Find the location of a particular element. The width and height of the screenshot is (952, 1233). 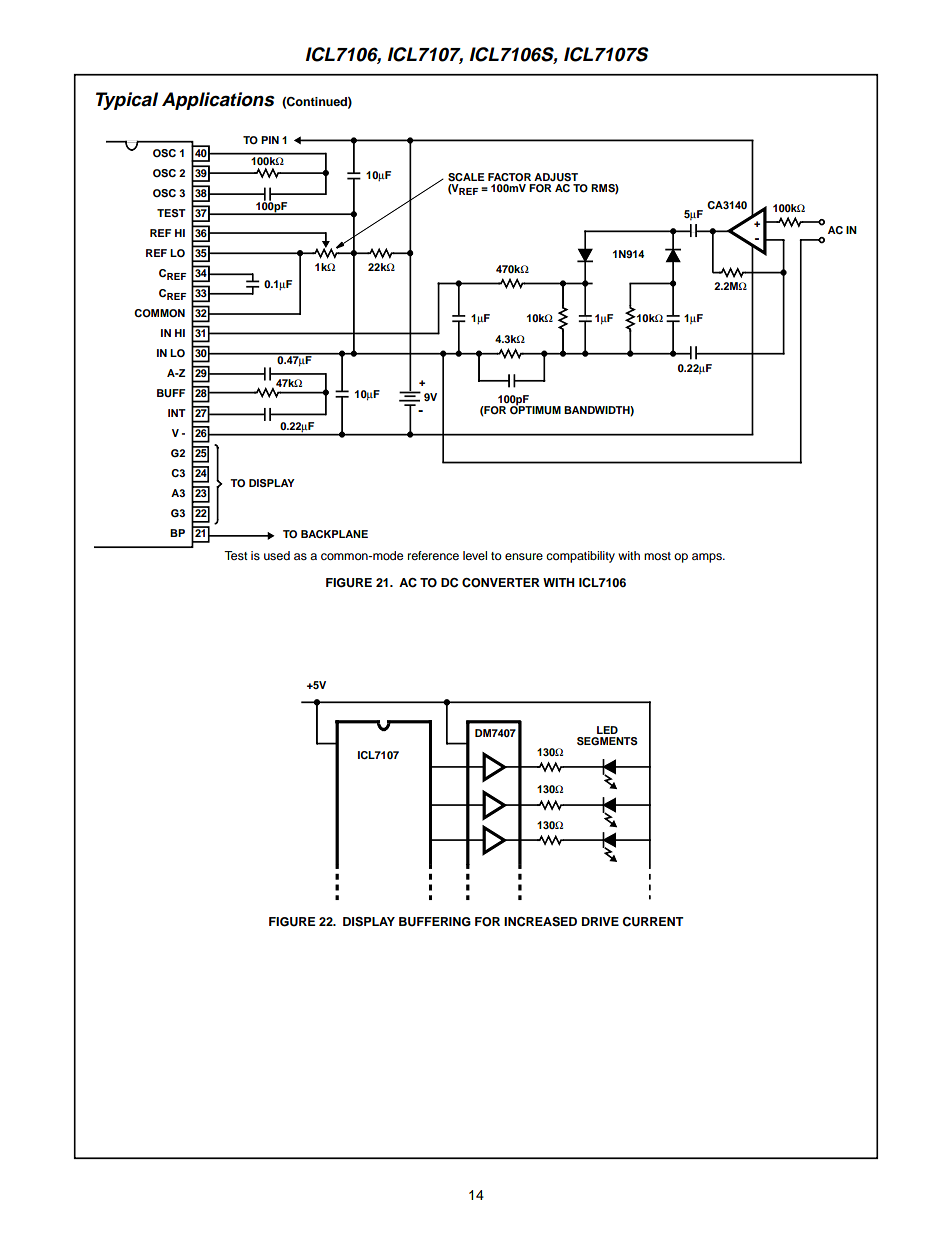

reference is located at coordinates (433, 555).
